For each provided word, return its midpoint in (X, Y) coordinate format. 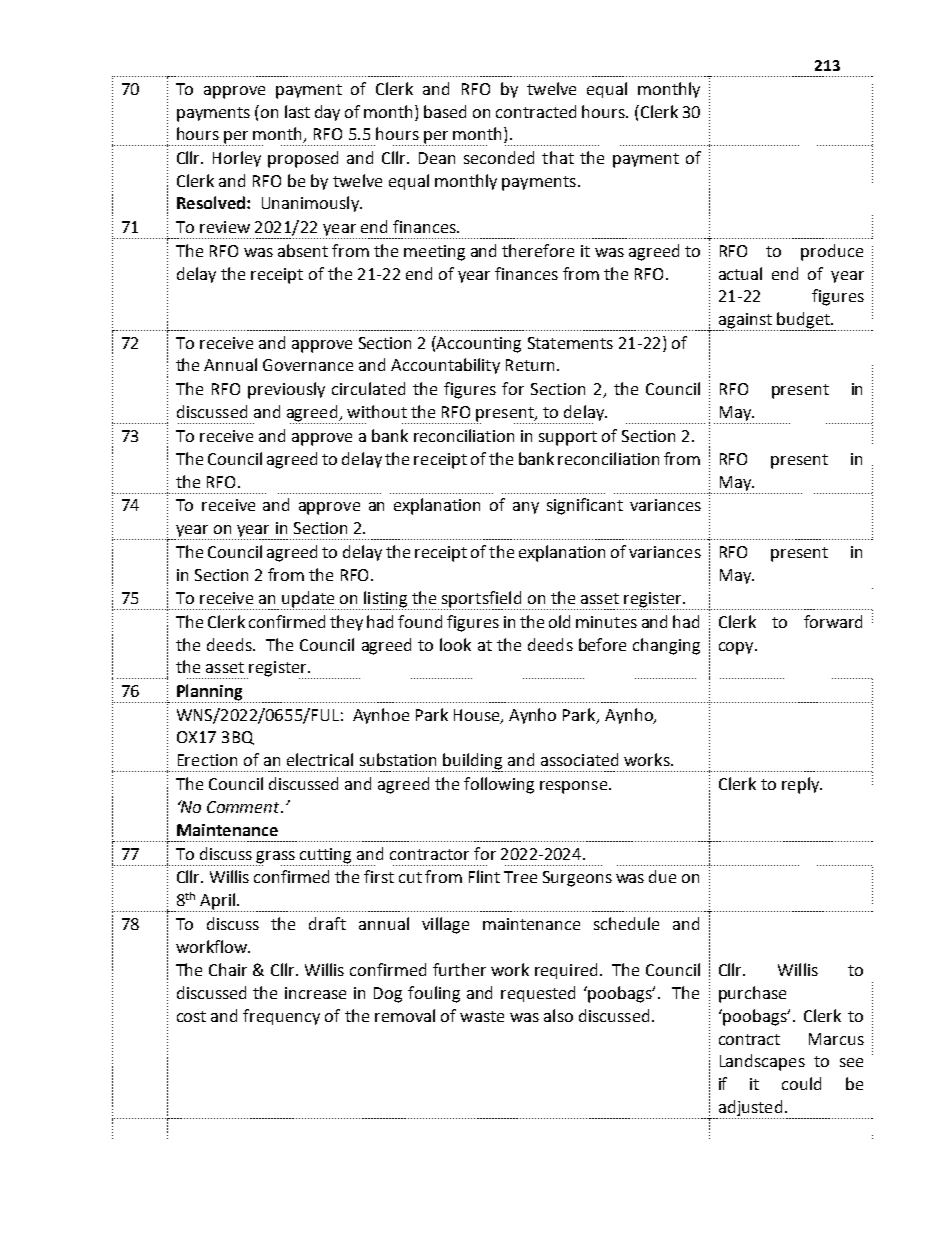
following (499, 785)
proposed (303, 159)
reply (802, 785)
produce (832, 252)
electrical (320, 759)
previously (286, 390)
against (744, 322)
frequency (281, 1017)
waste (482, 1016)
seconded (499, 157)
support (568, 438)
